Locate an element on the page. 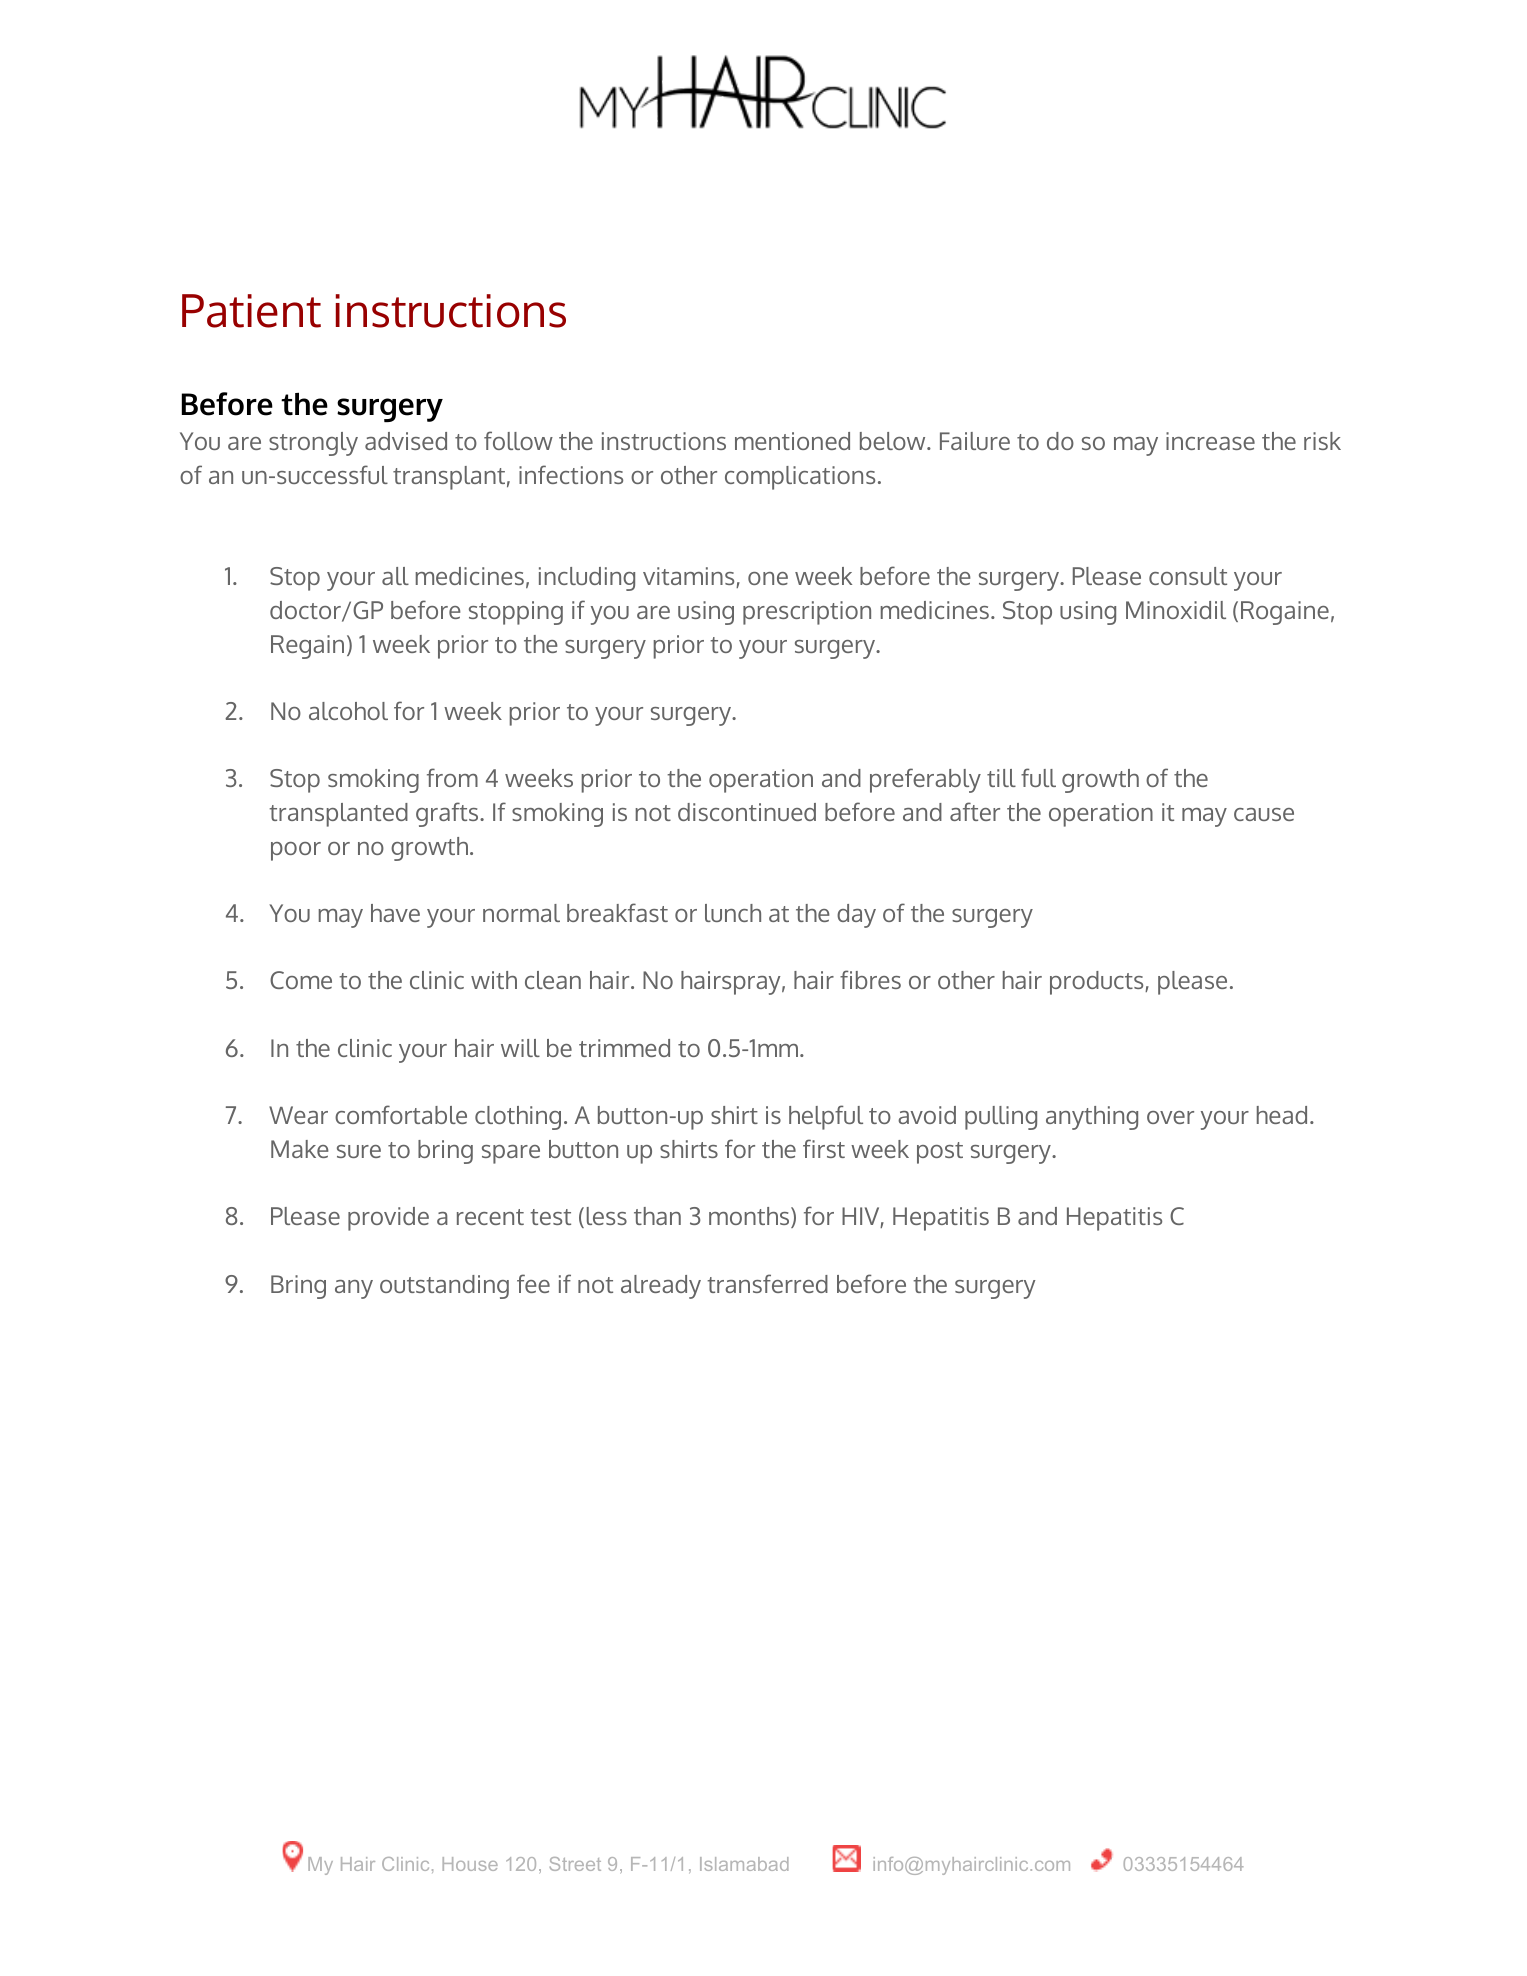 This page has height=1976, width=1527. increase is located at coordinates (1210, 441).
